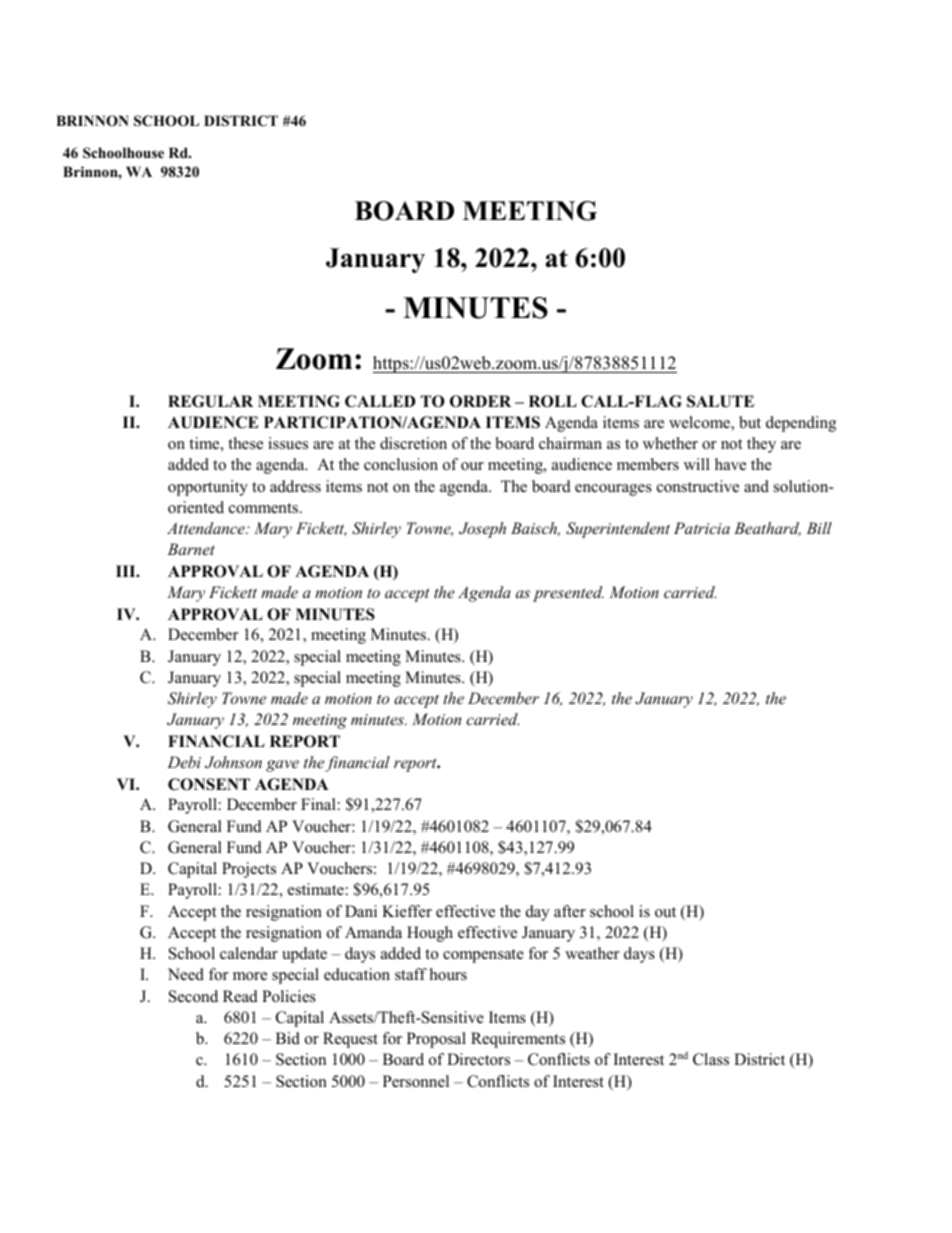 The width and height of the screenshot is (952, 1233). What do you see at coordinates (750, 422) in the screenshot?
I see `but` at bounding box center [750, 422].
